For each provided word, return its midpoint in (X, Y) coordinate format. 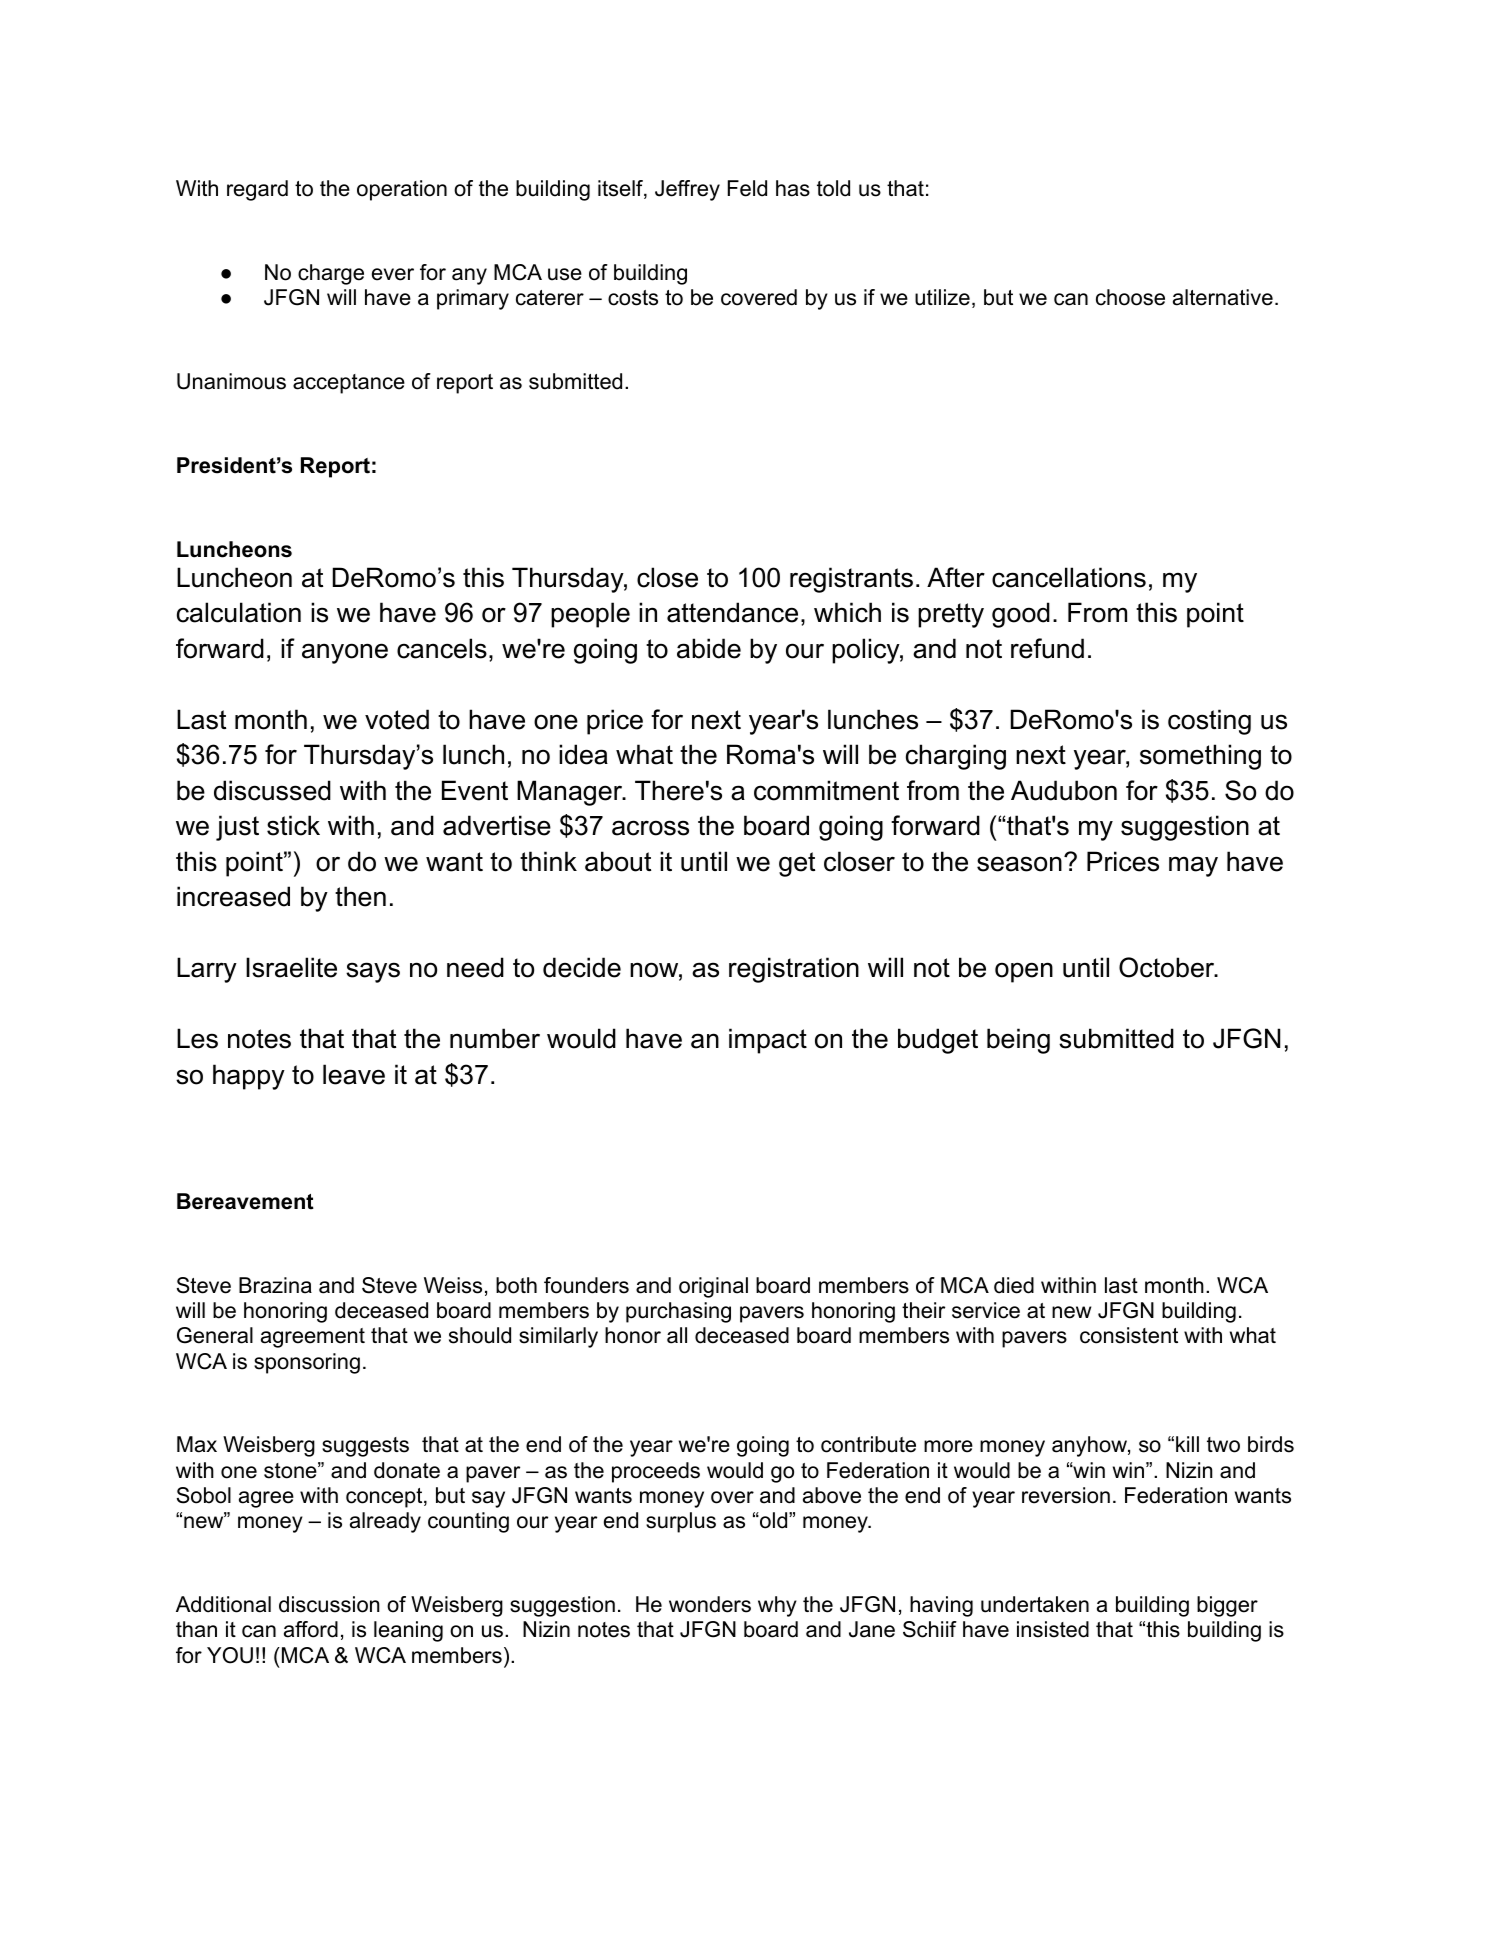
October (1168, 967)
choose (1130, 297)
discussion (329, 1604)
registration (794, 970)
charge (331, 274)
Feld (747, 188)
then (360, 896)
